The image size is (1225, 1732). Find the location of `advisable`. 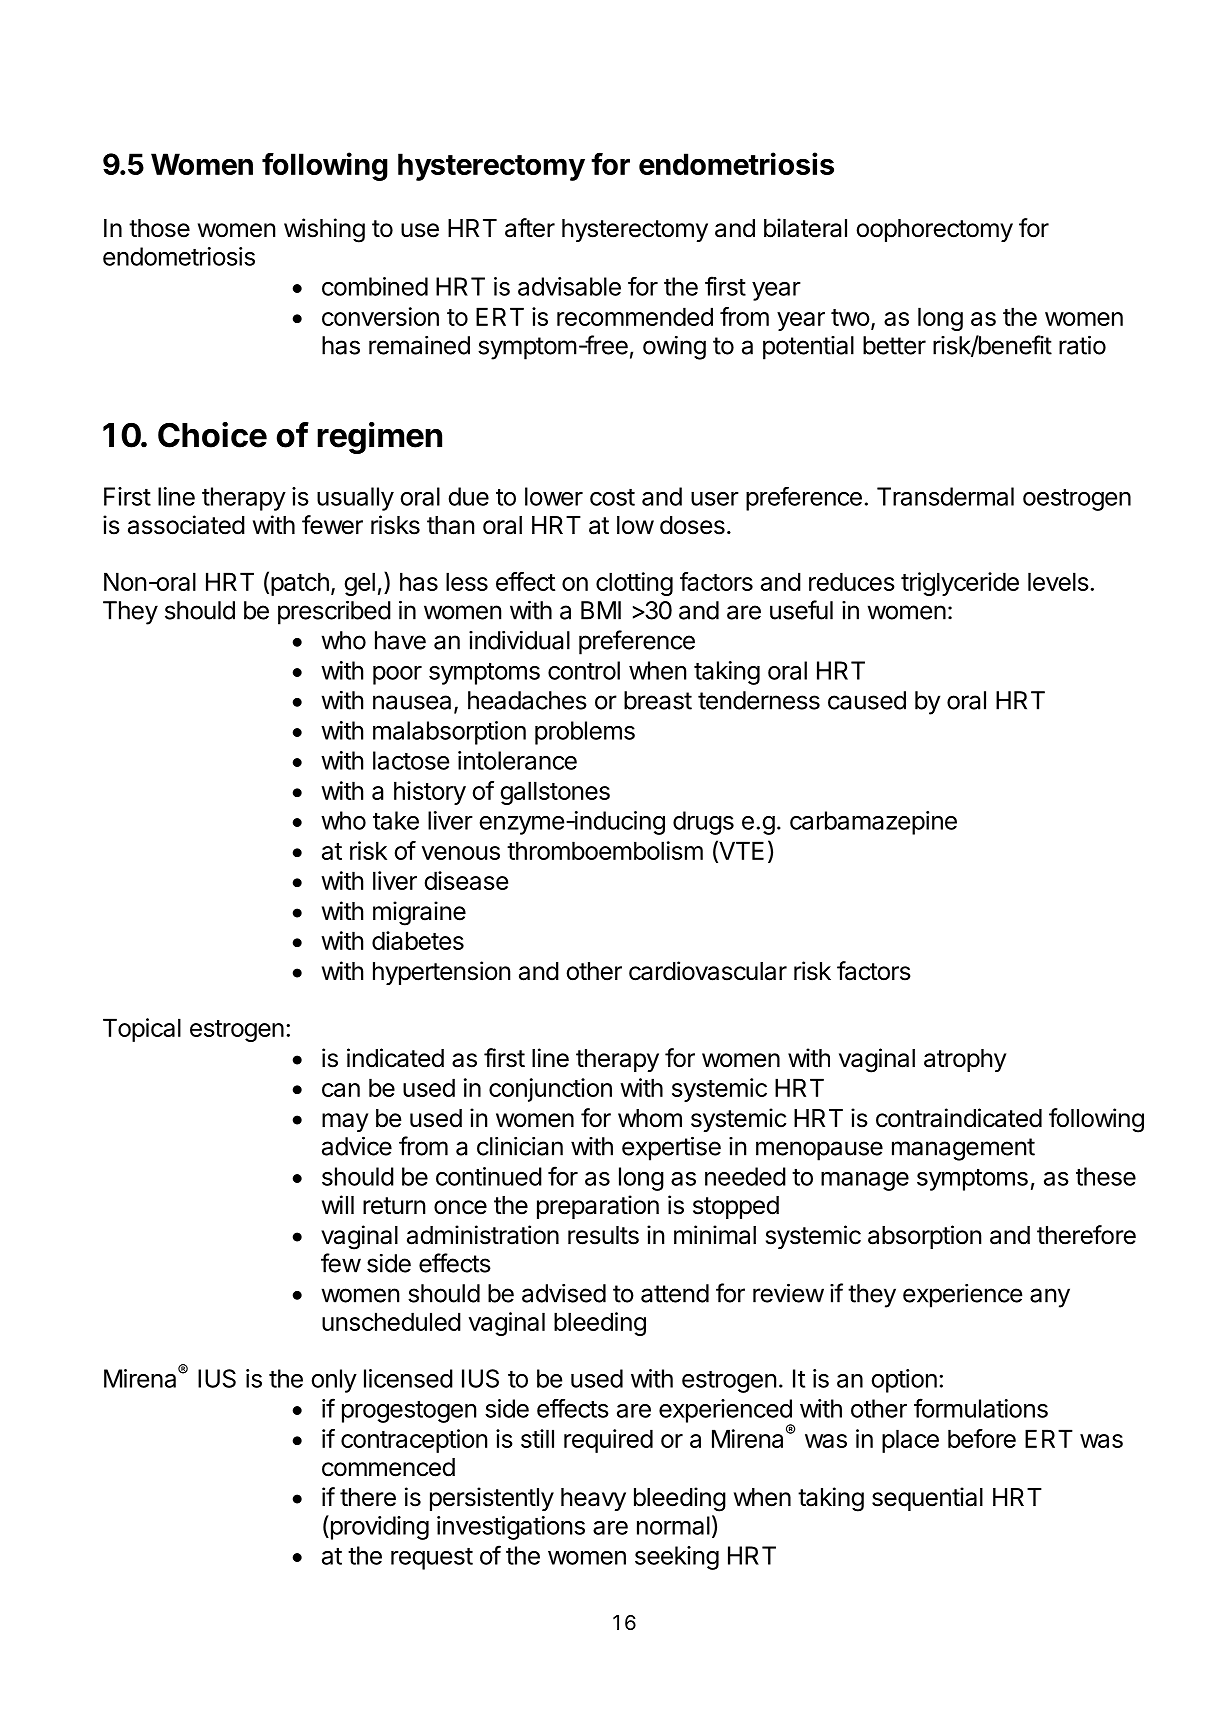

advisable is located at coordinates (569, 286).
